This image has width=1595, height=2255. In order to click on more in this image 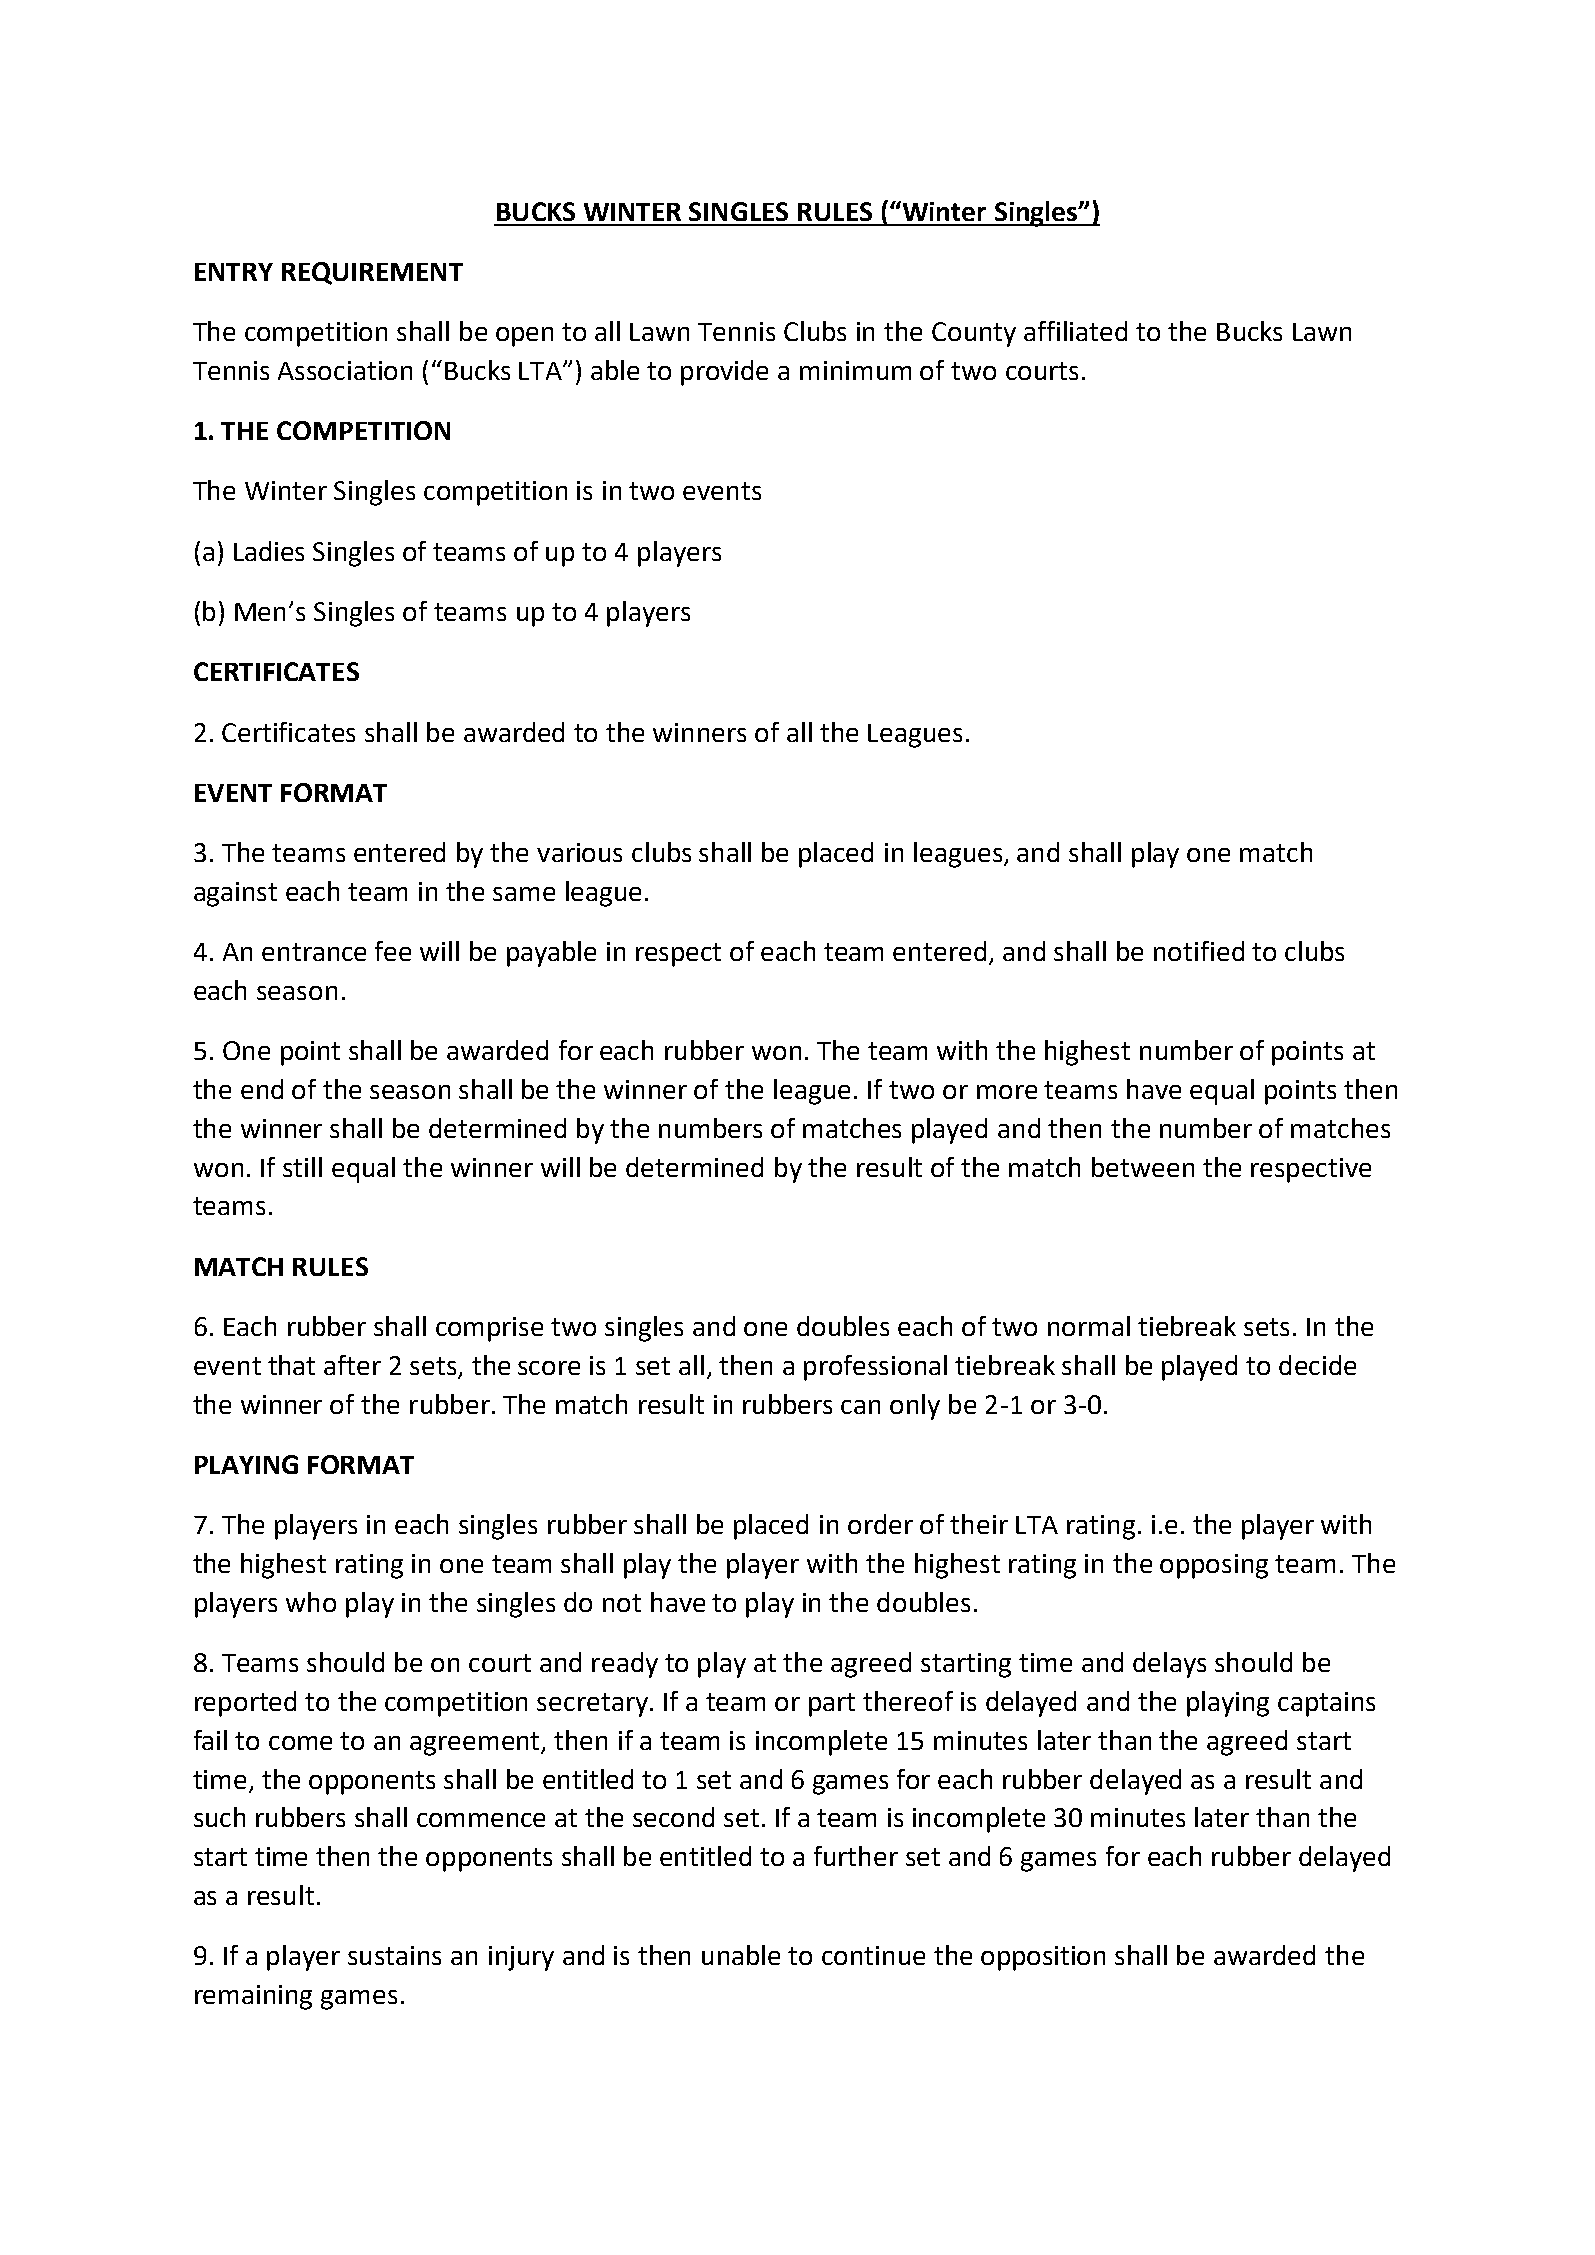, I will do `click(1007, 1092)`.
